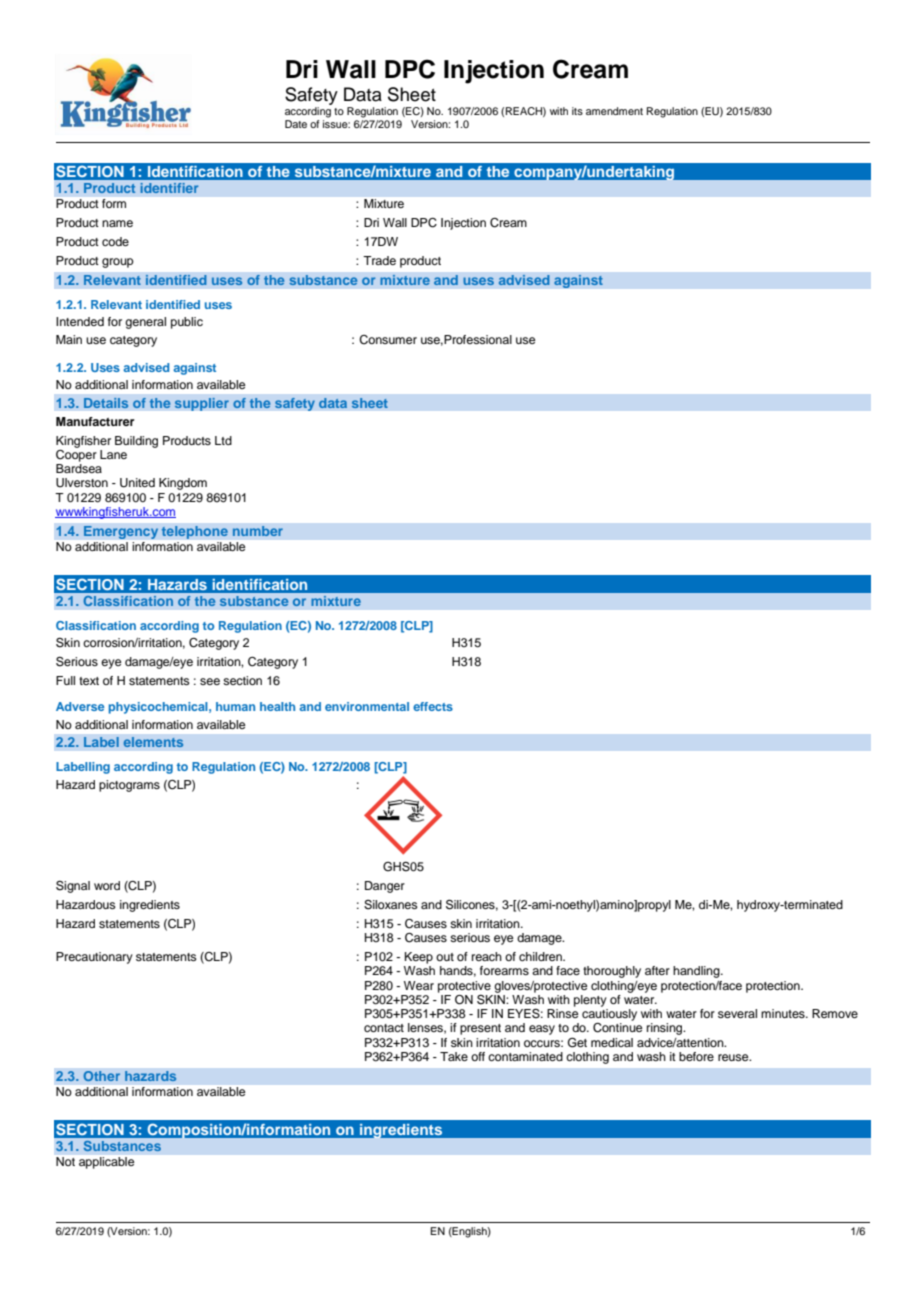 This document has width=924, height=1308. I want to click on amendment, so click(614, 111).
